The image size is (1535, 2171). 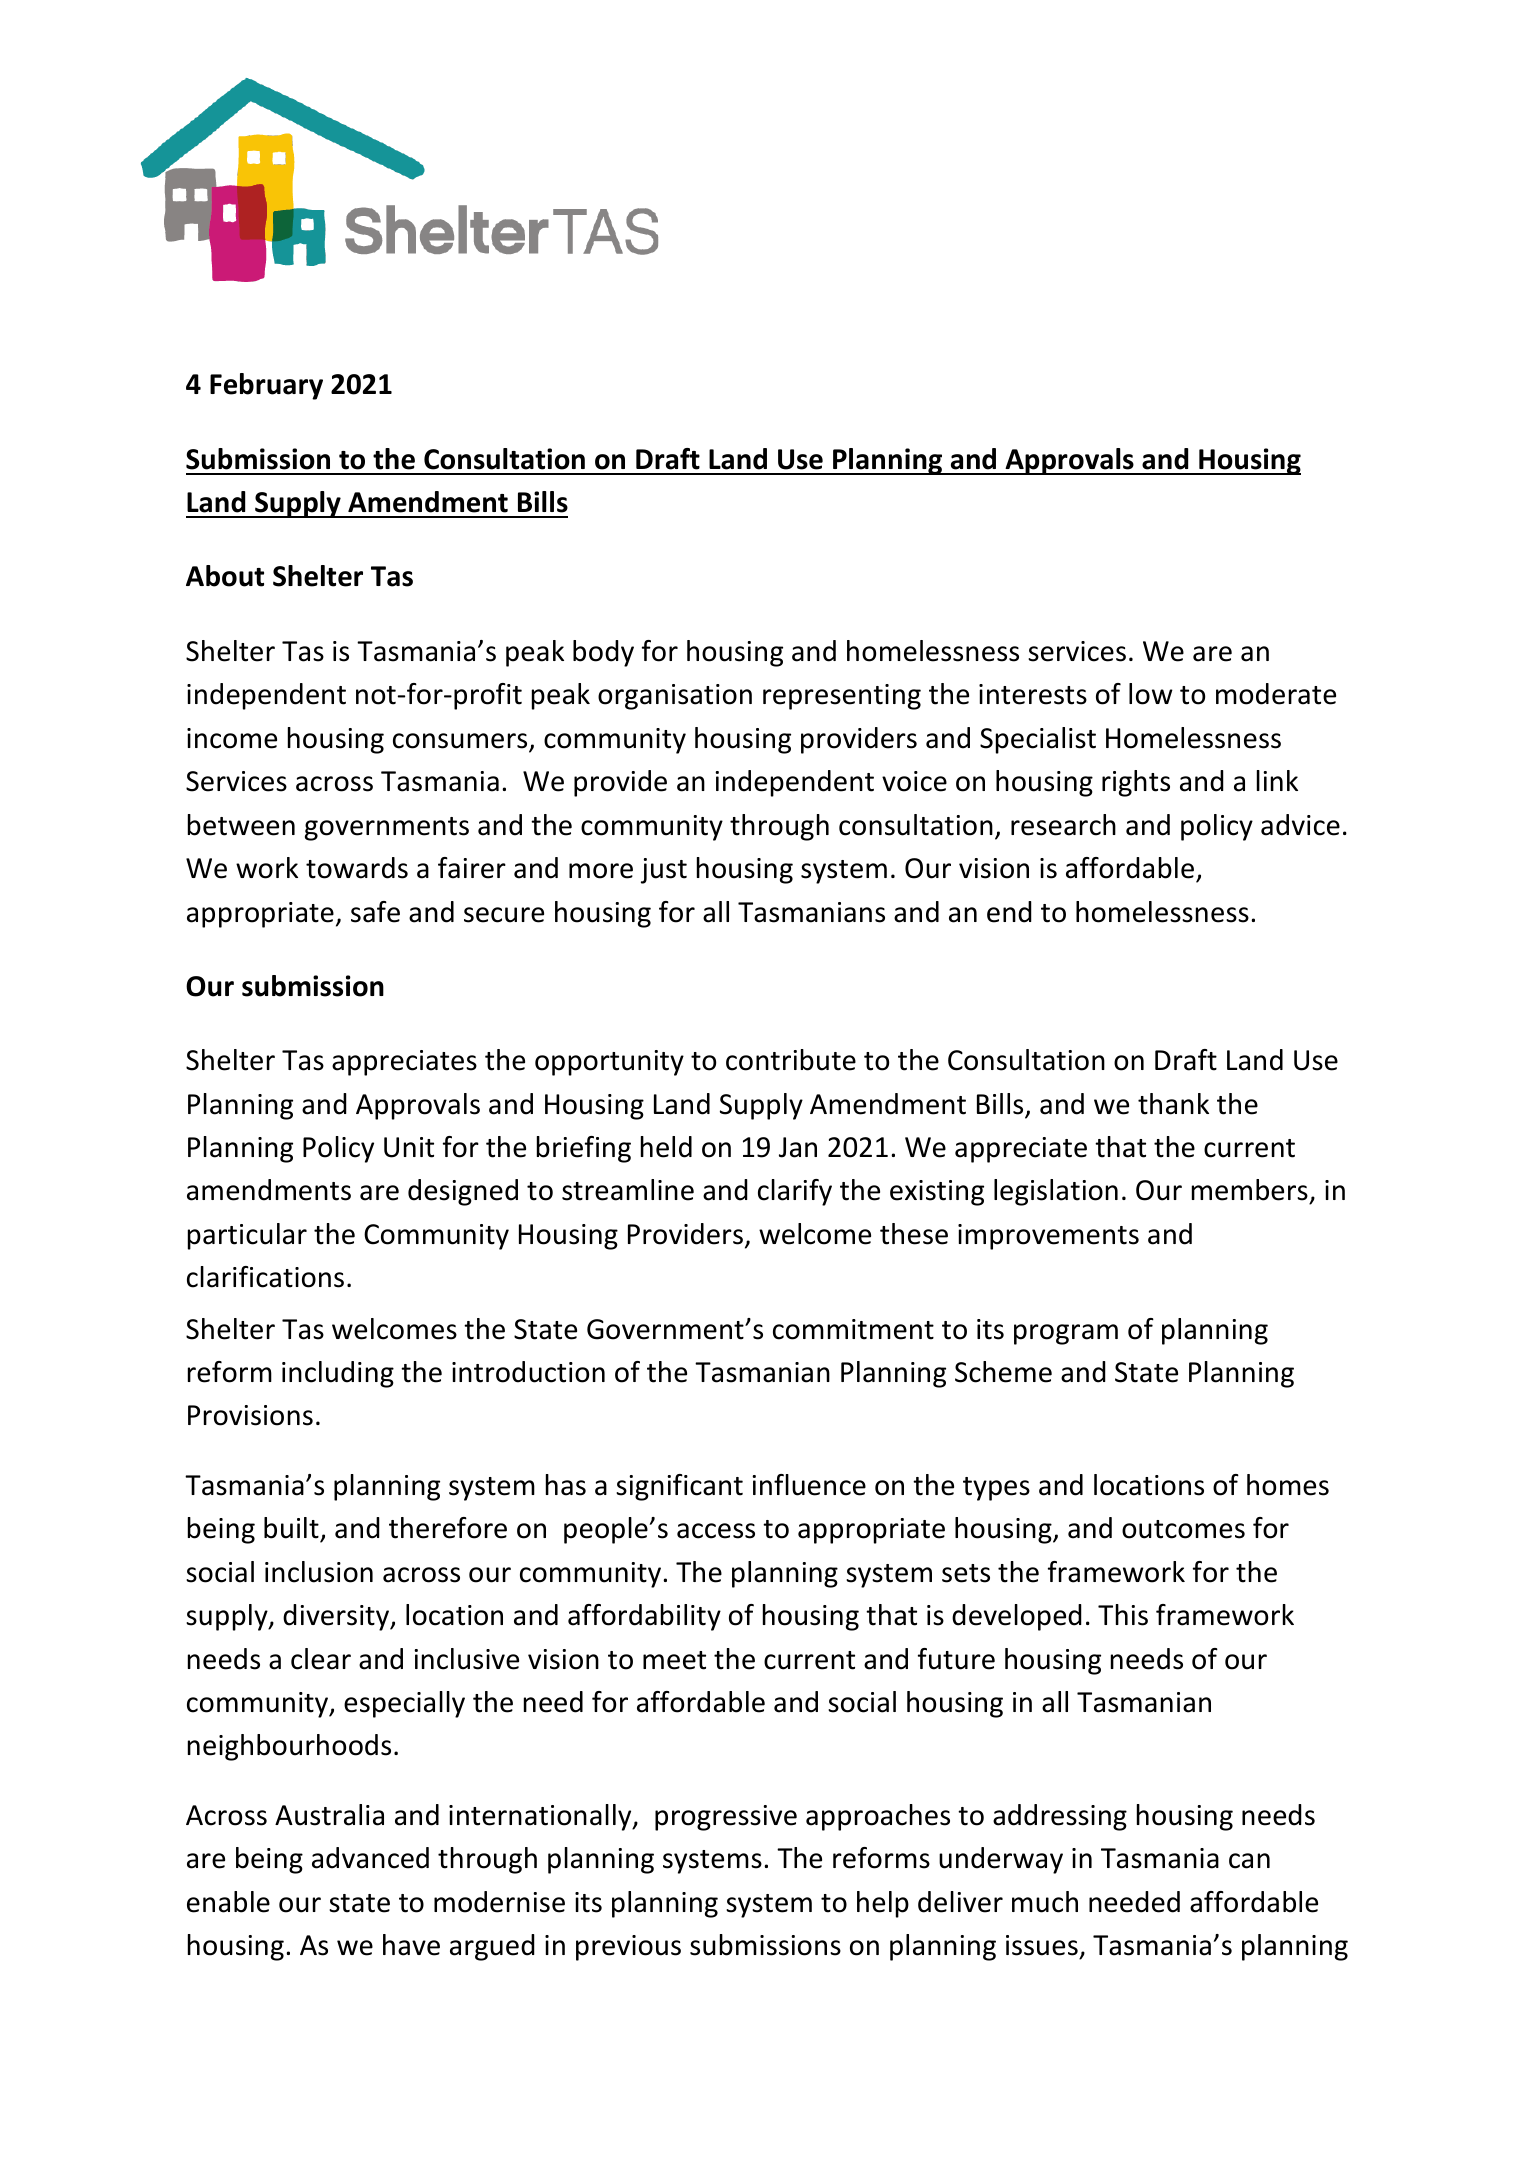 I want to click on outcomes, so click(x=1183, y=1529).
